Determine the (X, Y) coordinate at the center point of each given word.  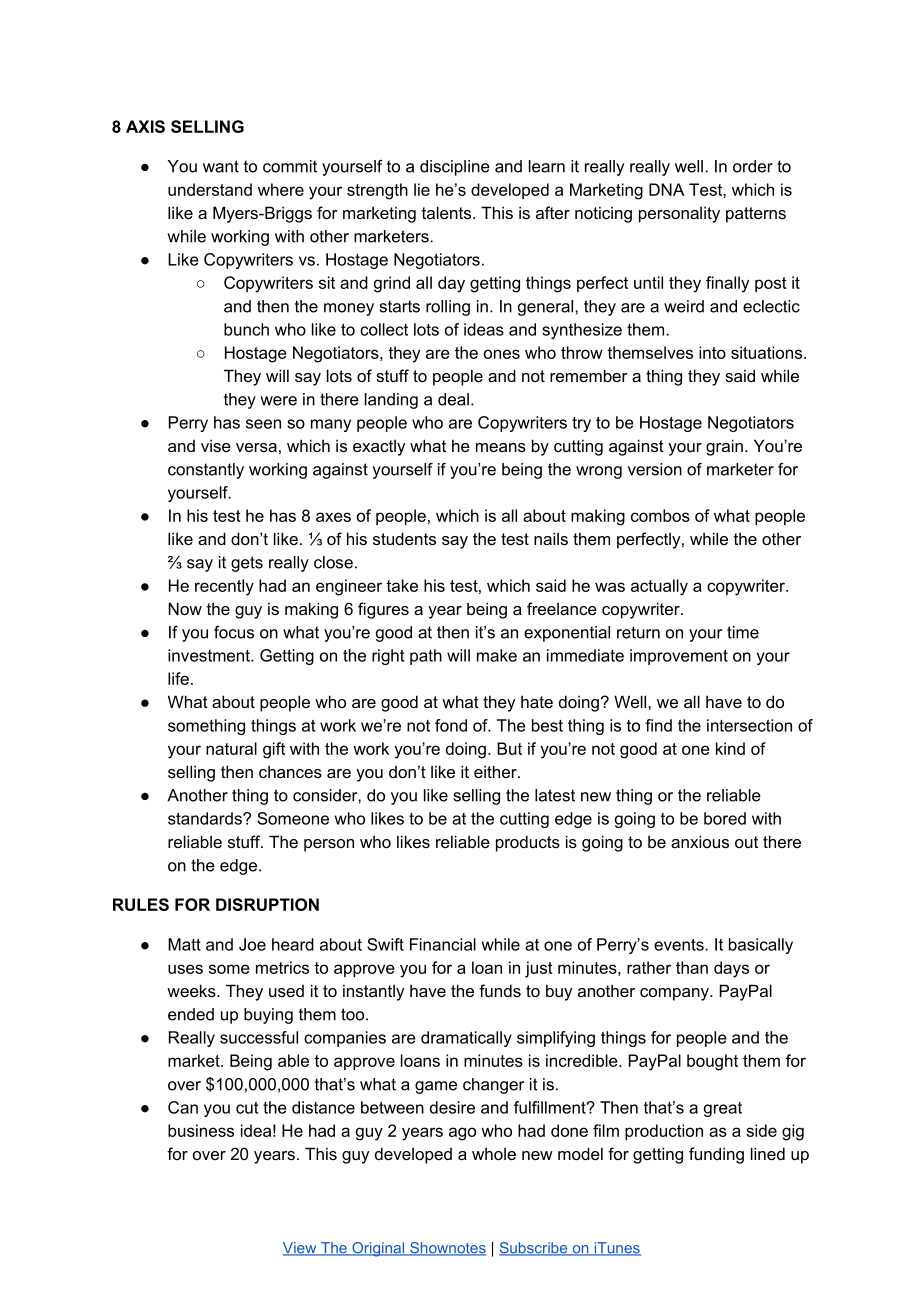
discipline (455, 168)
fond (451, 725)
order (753, 166)
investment (210, 655)
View (301, 1249)
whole (494, 1153)
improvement (679, 657)
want (221, 166)
